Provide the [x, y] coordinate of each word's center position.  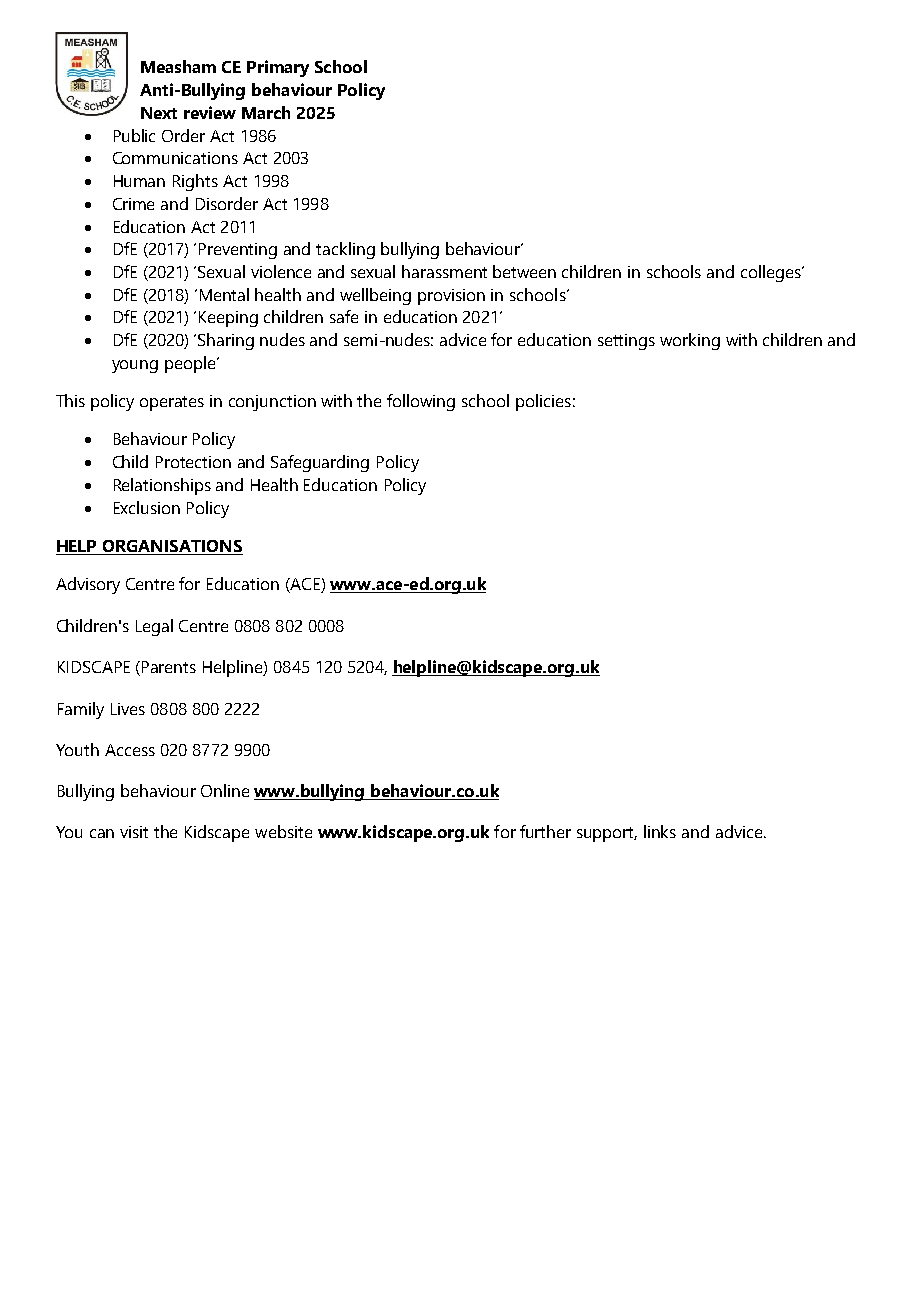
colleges [772, 273]
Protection [193, 462]
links [660, 831]
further [545, 831]
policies [543, 402]
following [421, 402]
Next [159, 113]
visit [134, 832]
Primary [278, 68]
